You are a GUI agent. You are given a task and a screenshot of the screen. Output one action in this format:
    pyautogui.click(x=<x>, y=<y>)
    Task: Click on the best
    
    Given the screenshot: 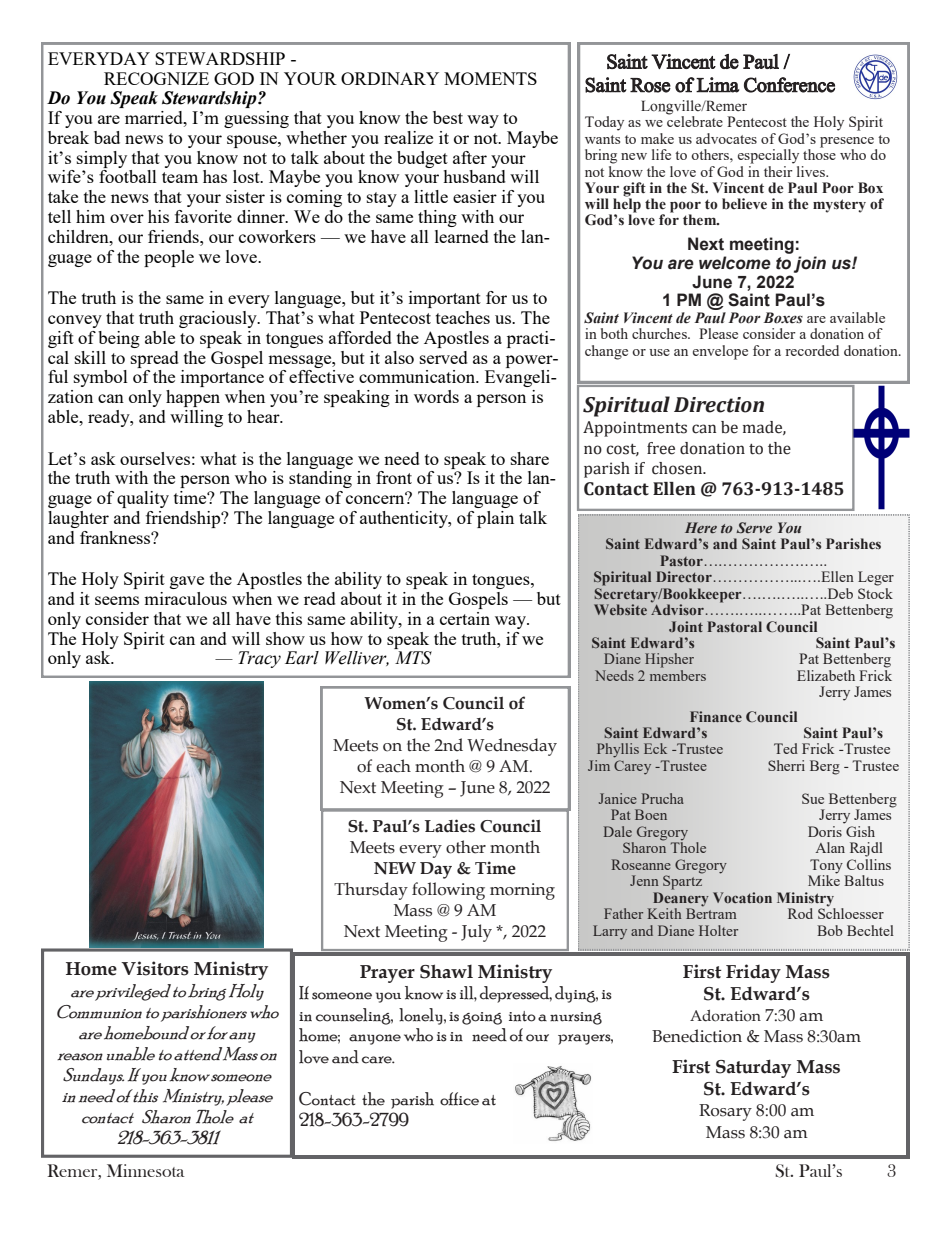 What is the action you would take?
    pyautogui.click(x=448, y=117)
